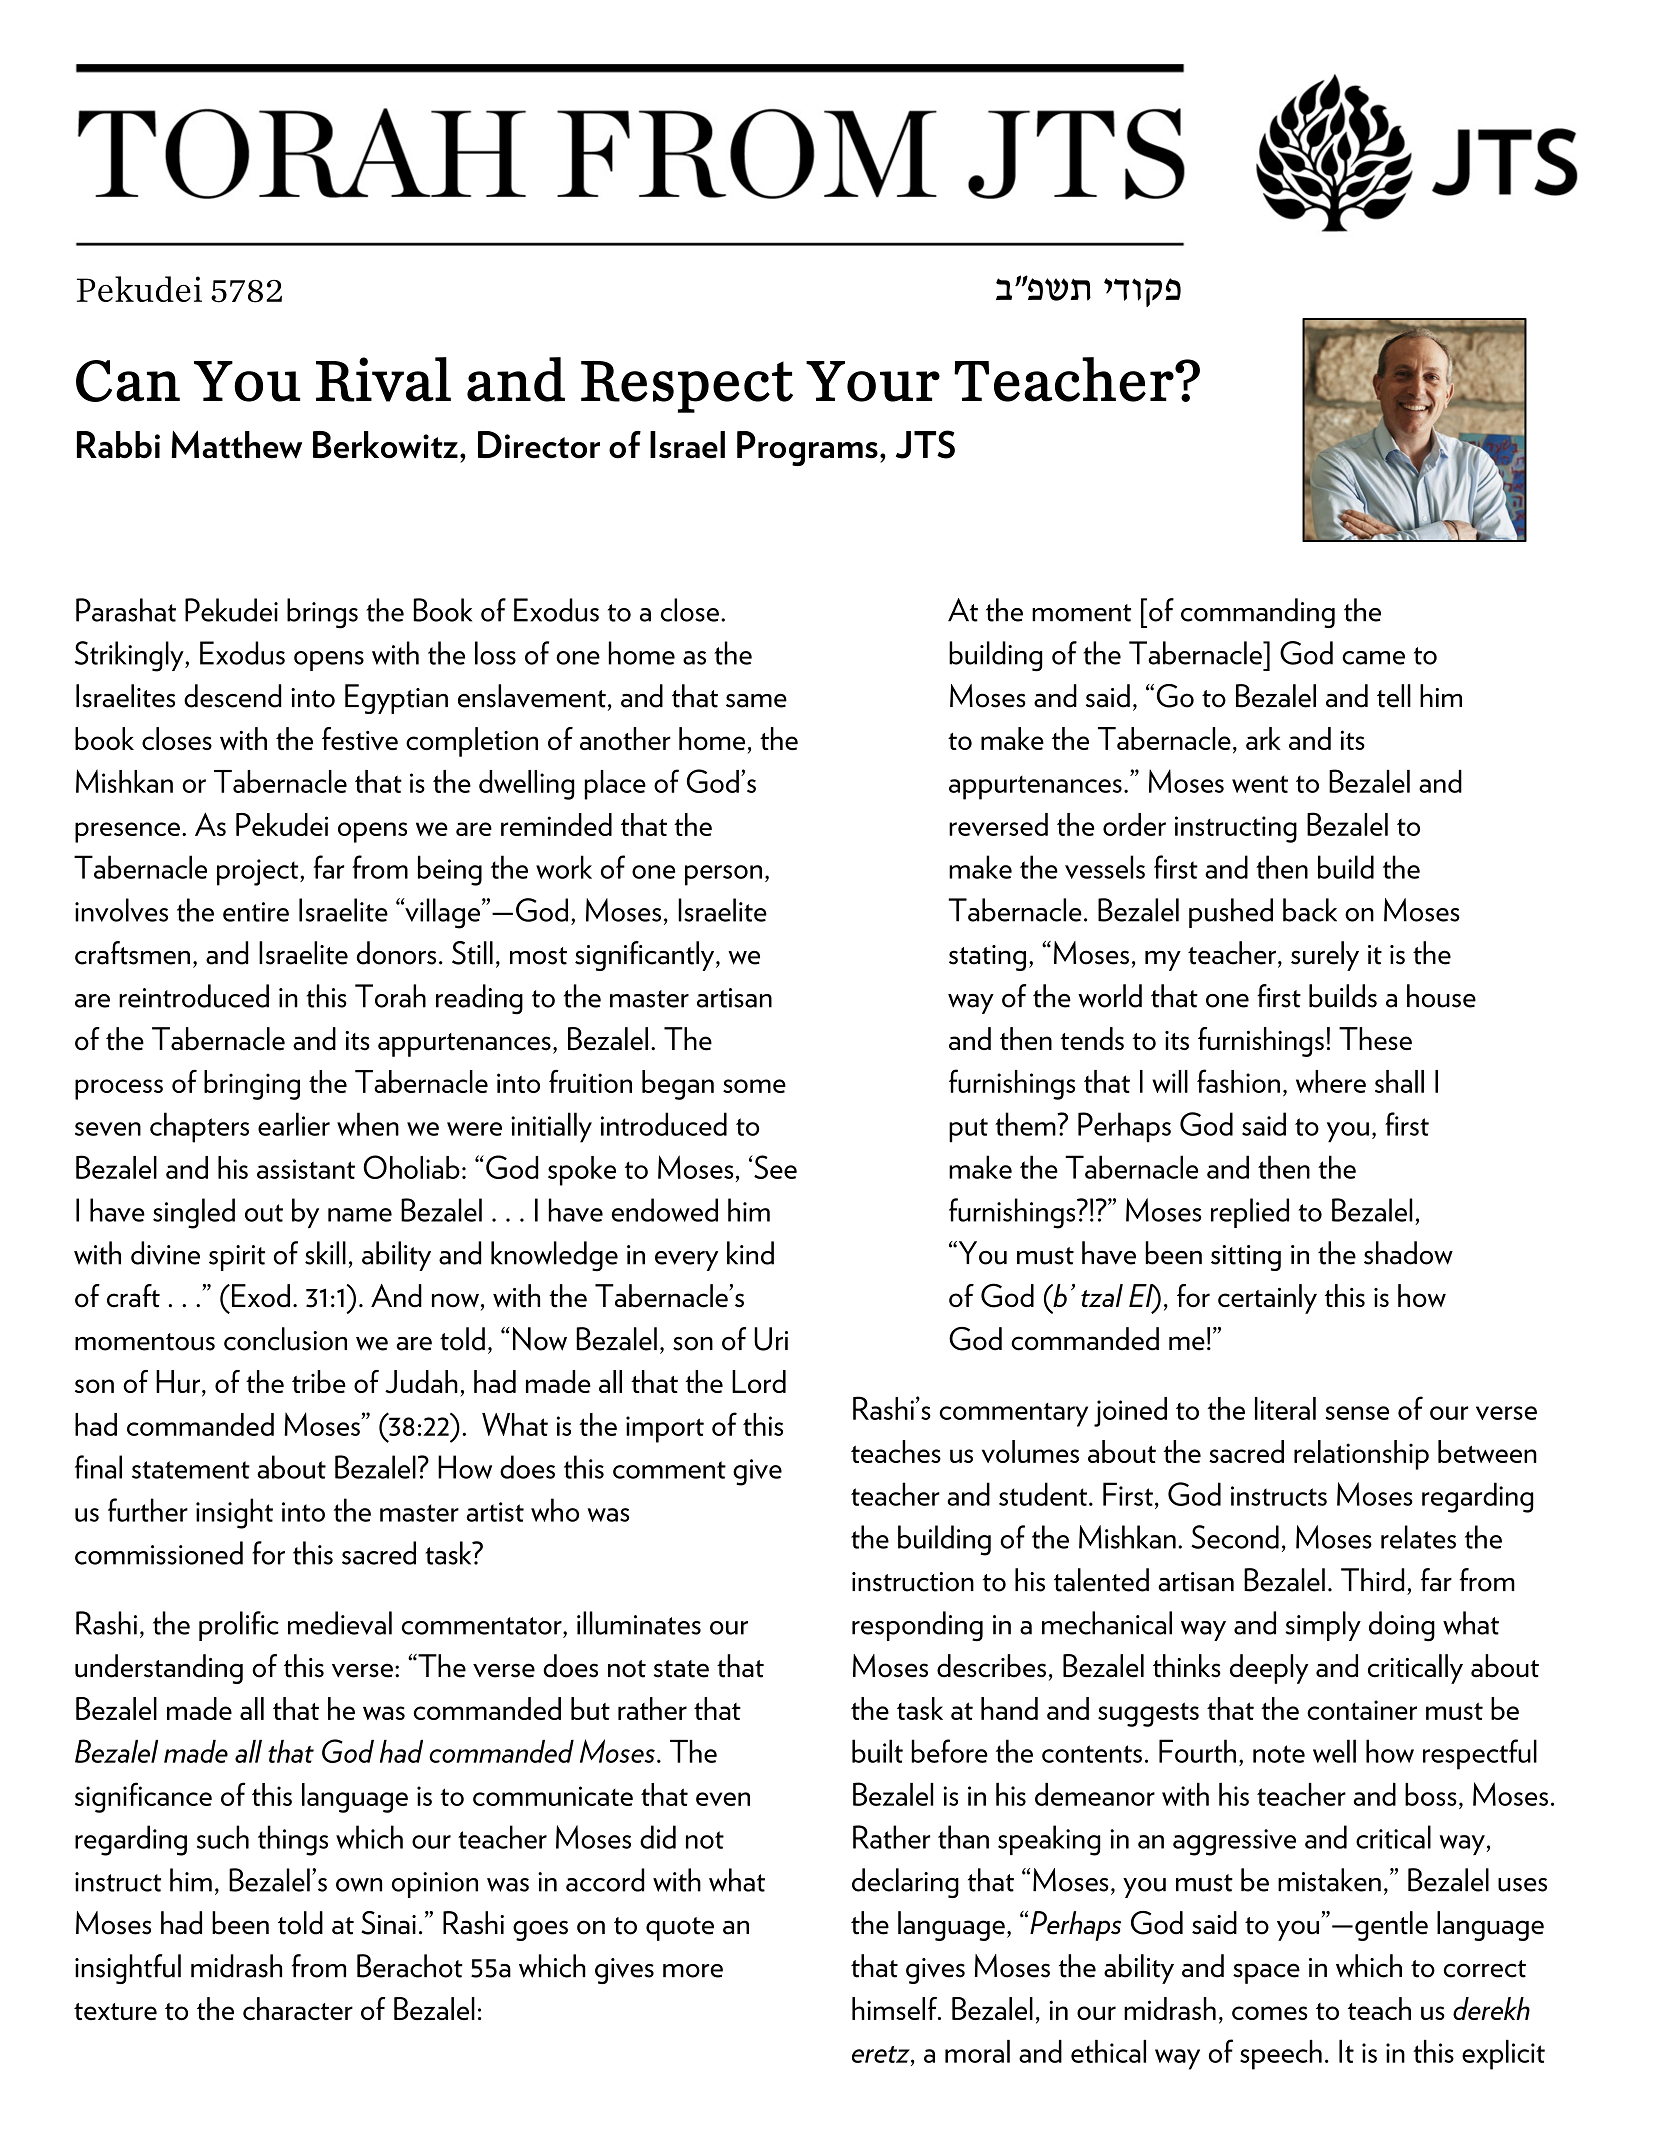 This image has width=1653, height=2139. What do you see at coordinates (895, 2008) in the image?
I see `himself` at bounding box center [895, 2008].
